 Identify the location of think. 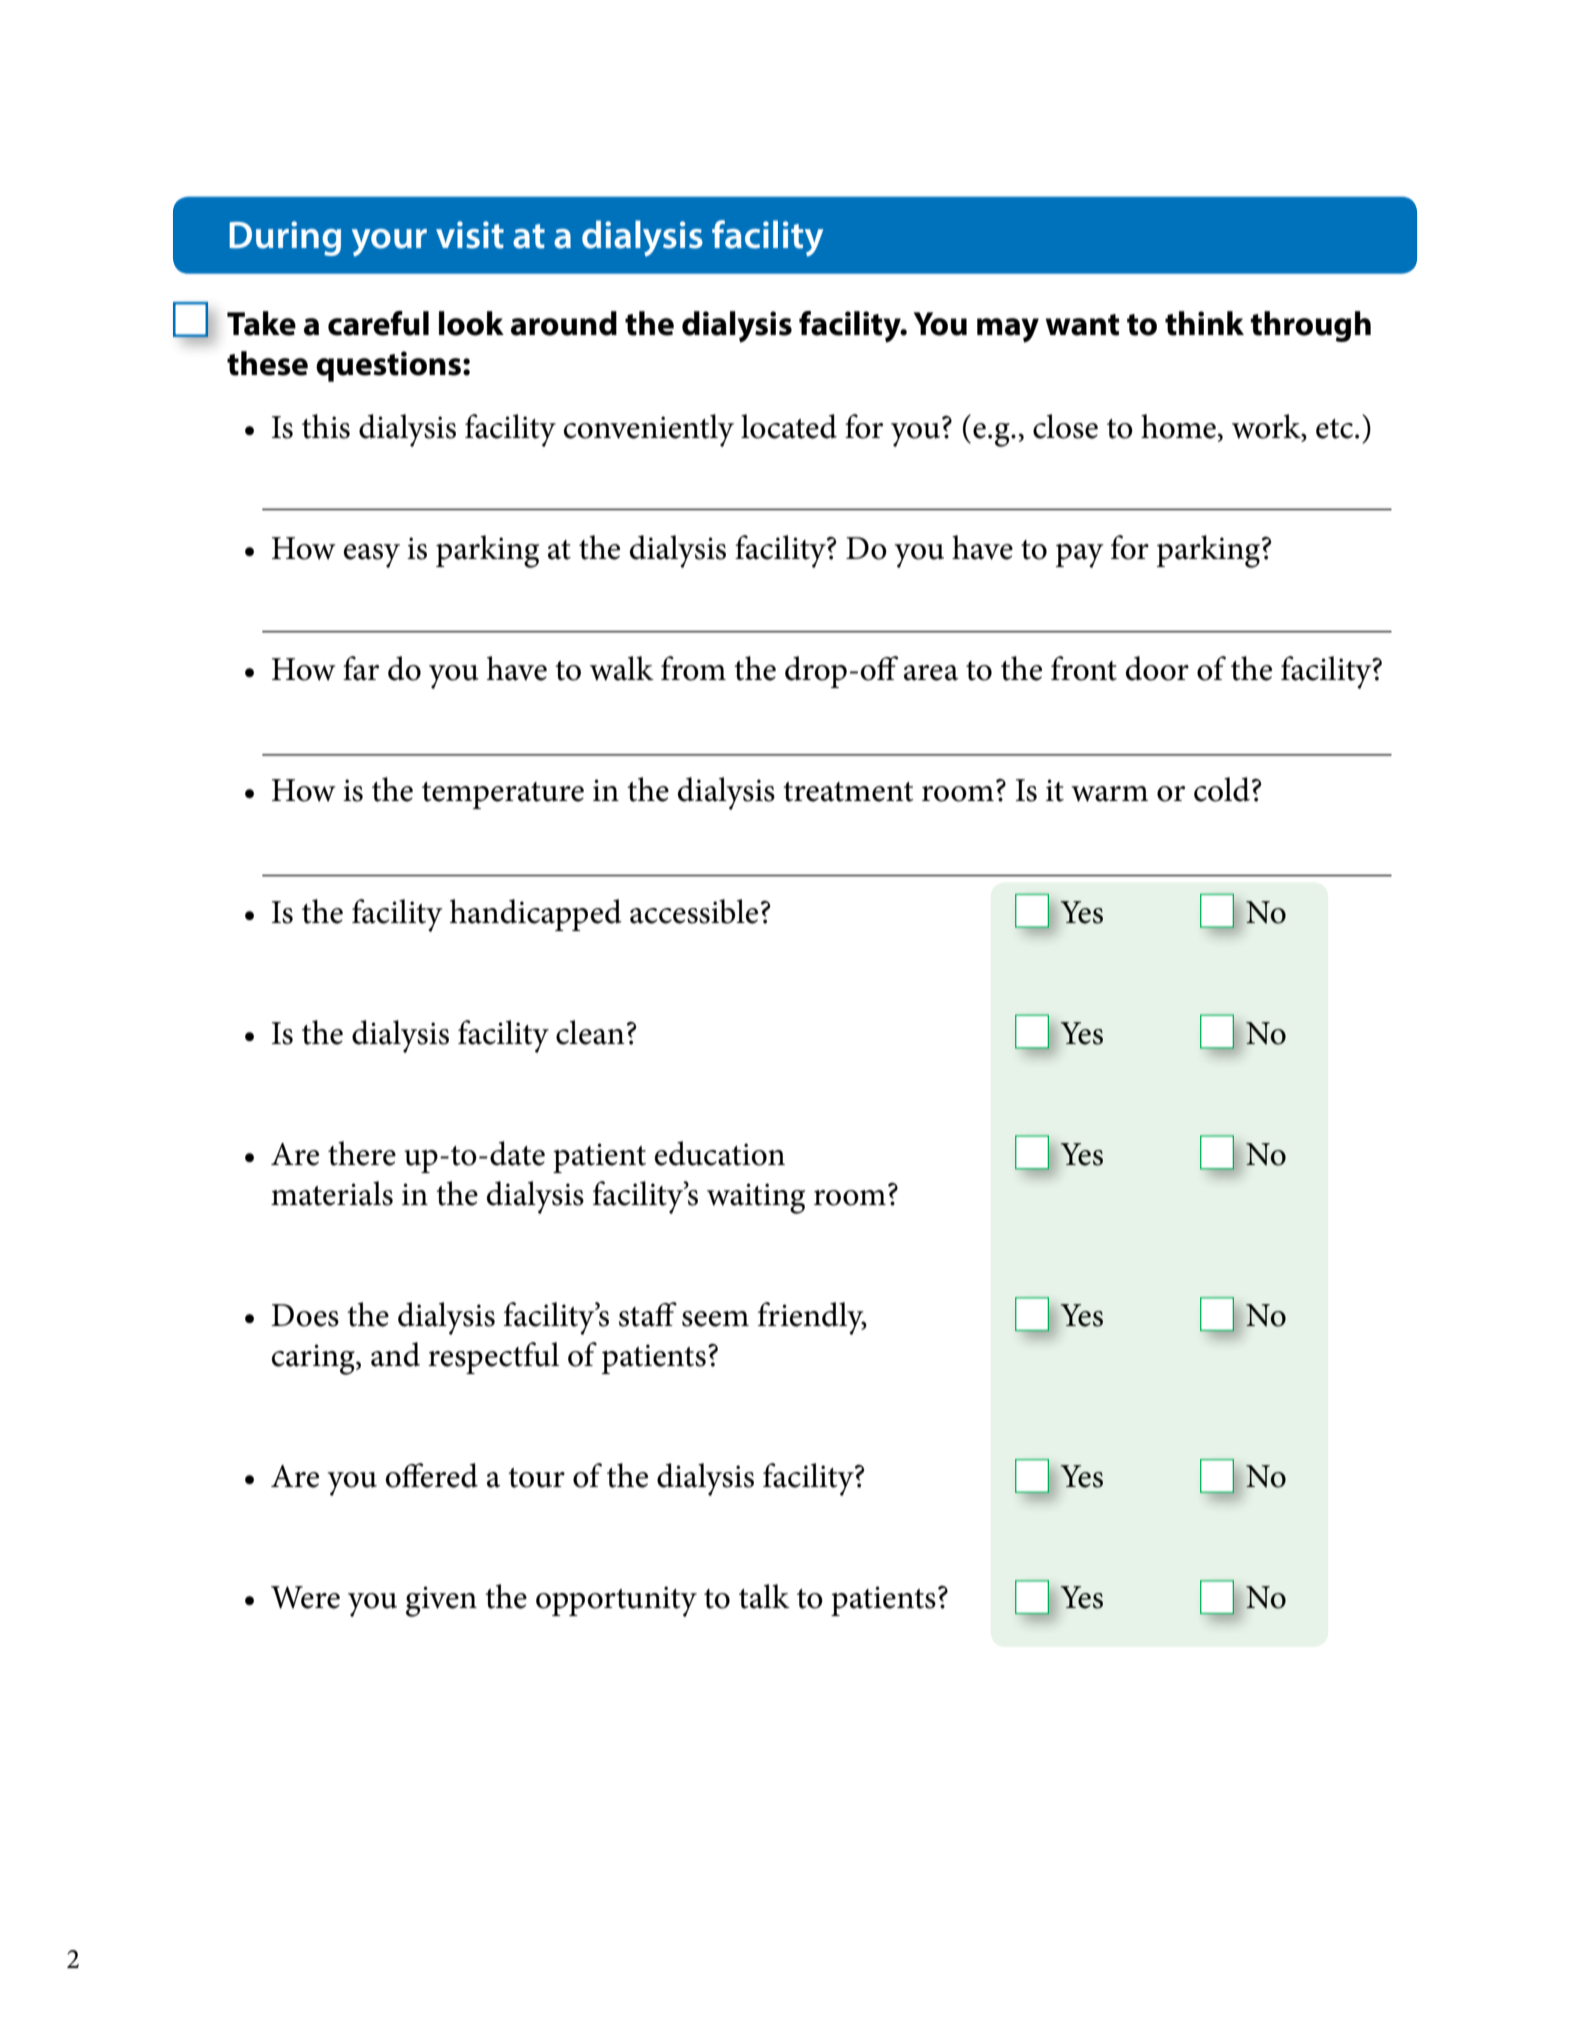
(1204, 323).
